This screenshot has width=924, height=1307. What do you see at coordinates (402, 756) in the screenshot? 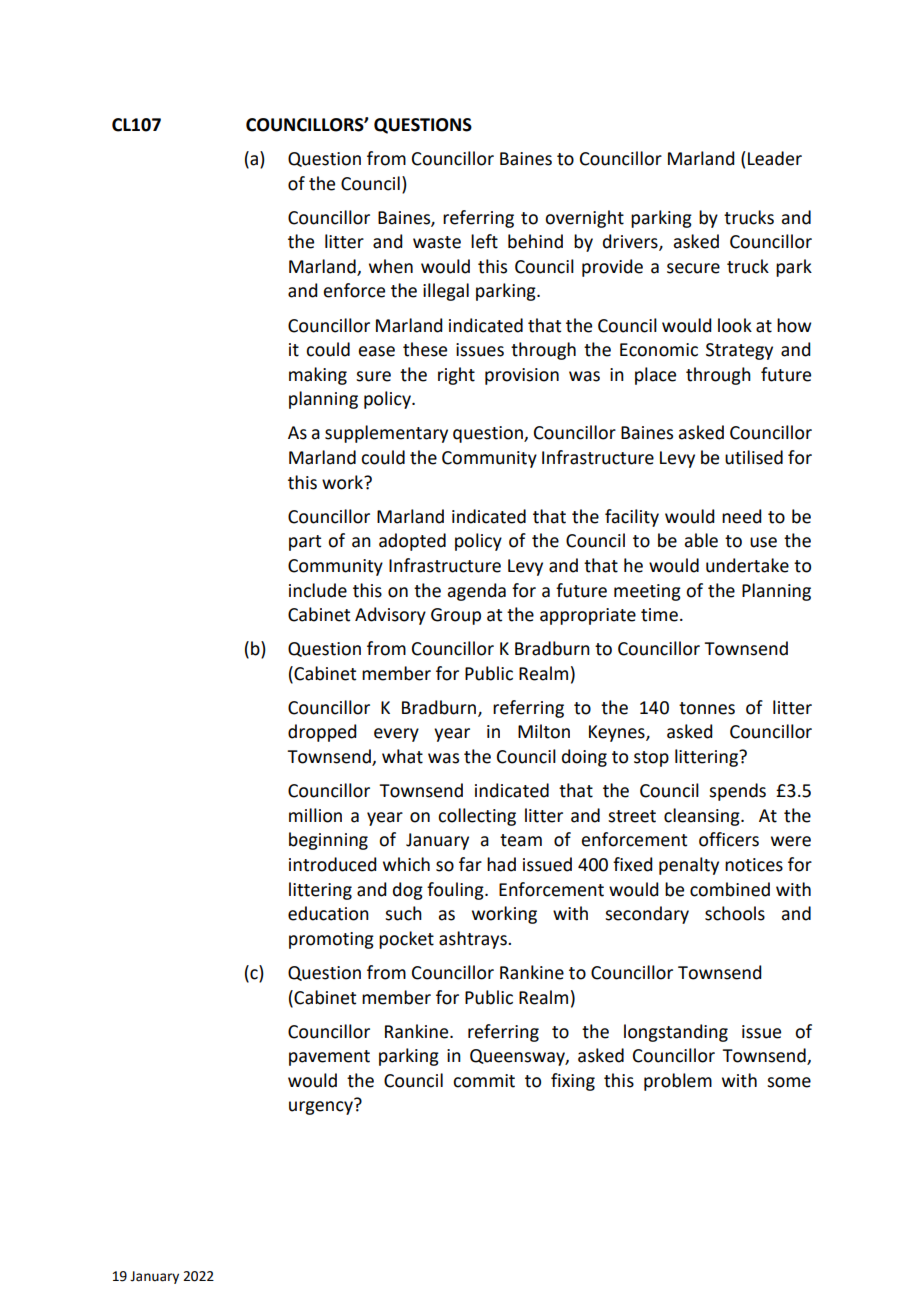
I see `what` at bounding box center [402, 756].
